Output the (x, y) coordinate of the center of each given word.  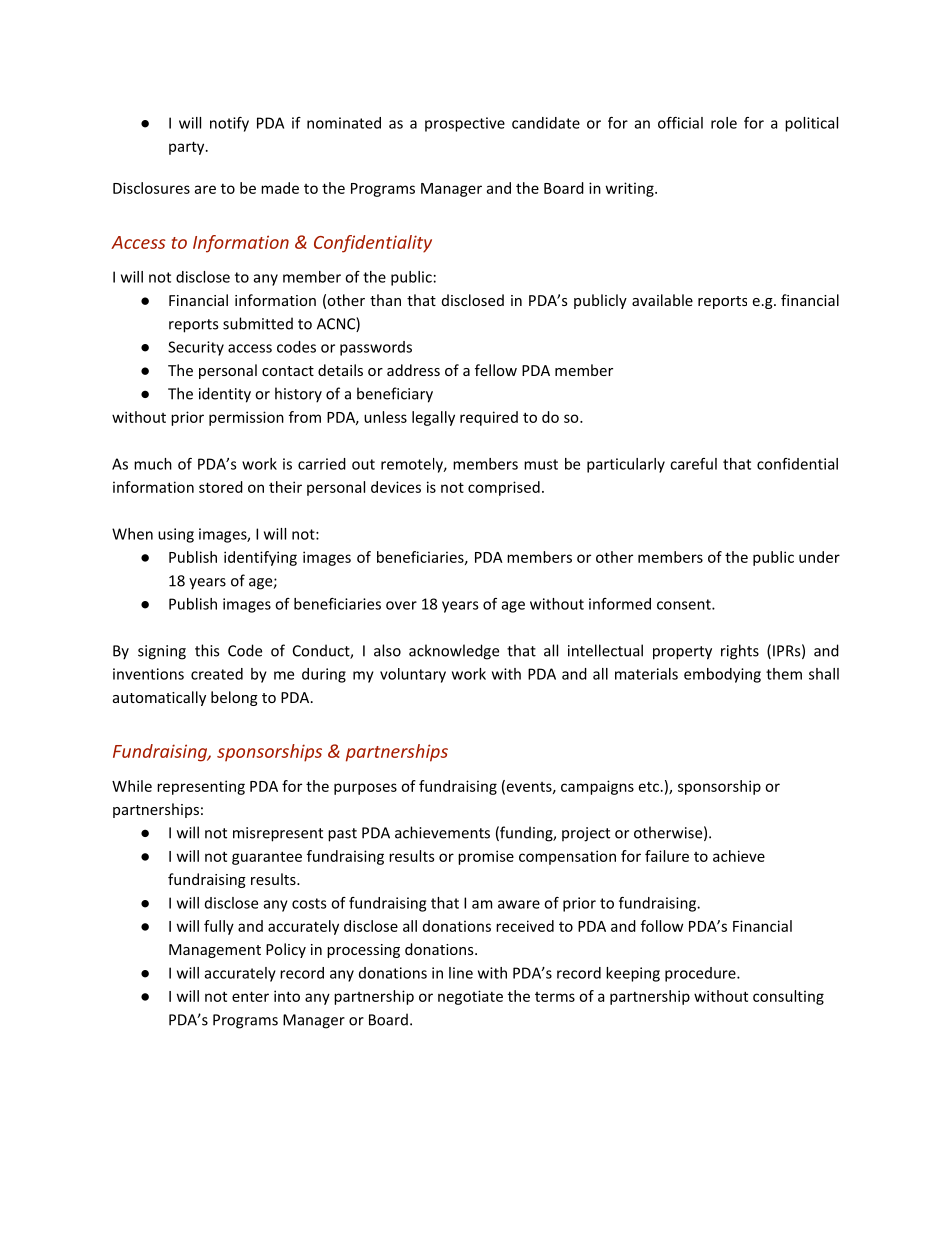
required (489, 418)
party (188, 148)
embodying (722, 675)
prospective (465, 124)
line (461, 973)
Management (215, 951)
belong (234, 698)
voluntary (413, 675)
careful (693, 464)
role (724, 123)
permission (246, 418)
